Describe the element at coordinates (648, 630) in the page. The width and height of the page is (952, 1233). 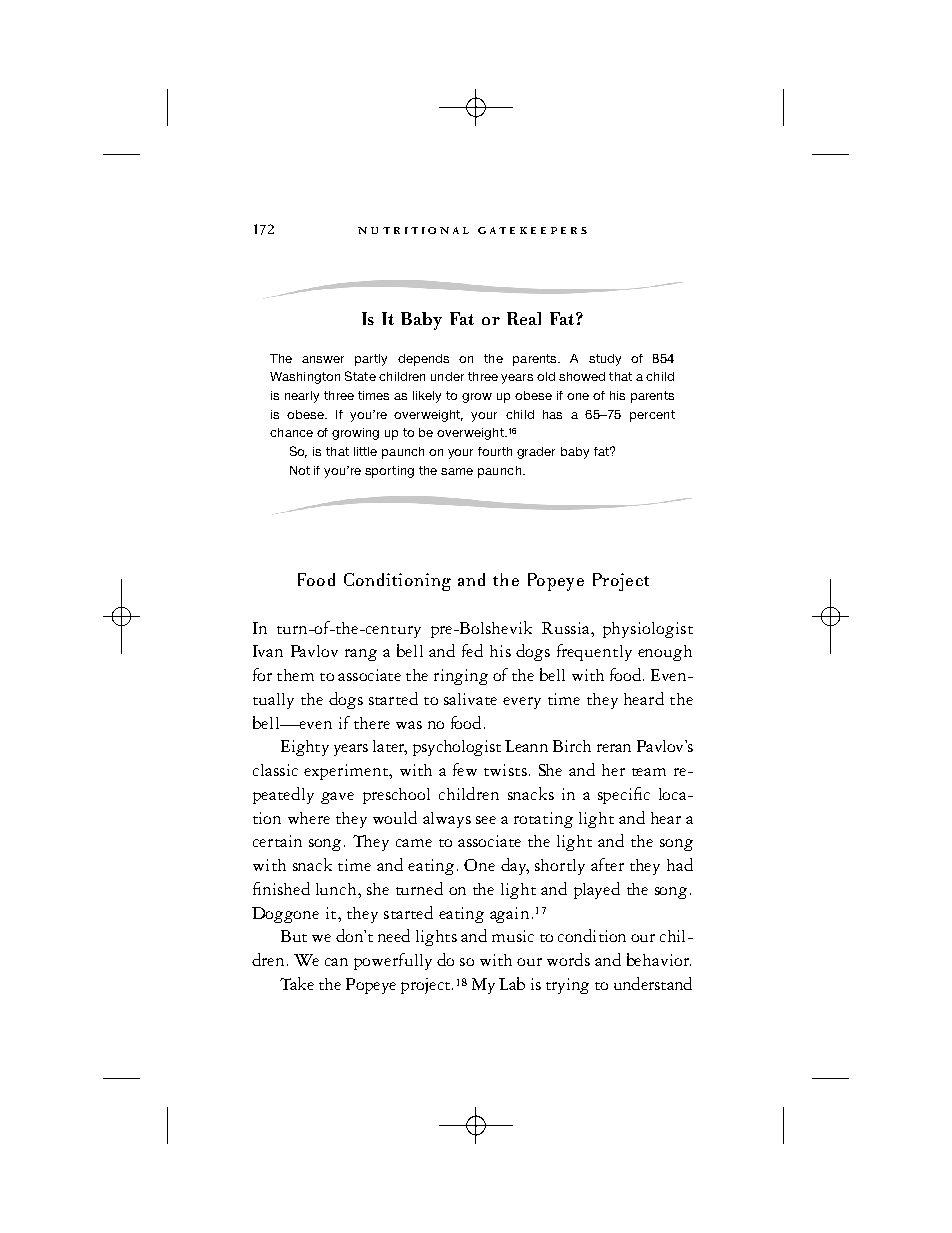
I see `physiologist` at that location.
